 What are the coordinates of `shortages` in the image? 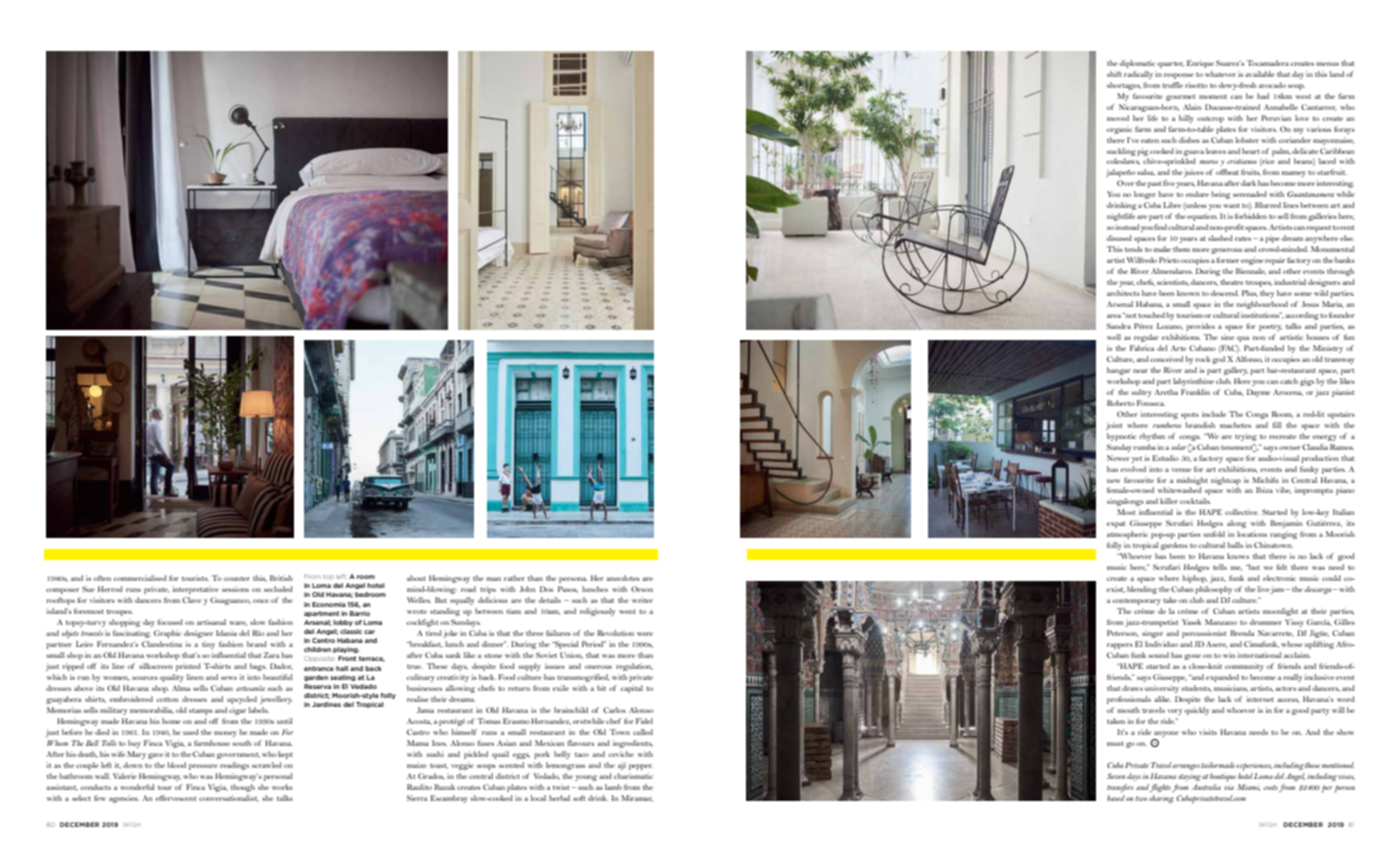 It's located at (1124, 86).
